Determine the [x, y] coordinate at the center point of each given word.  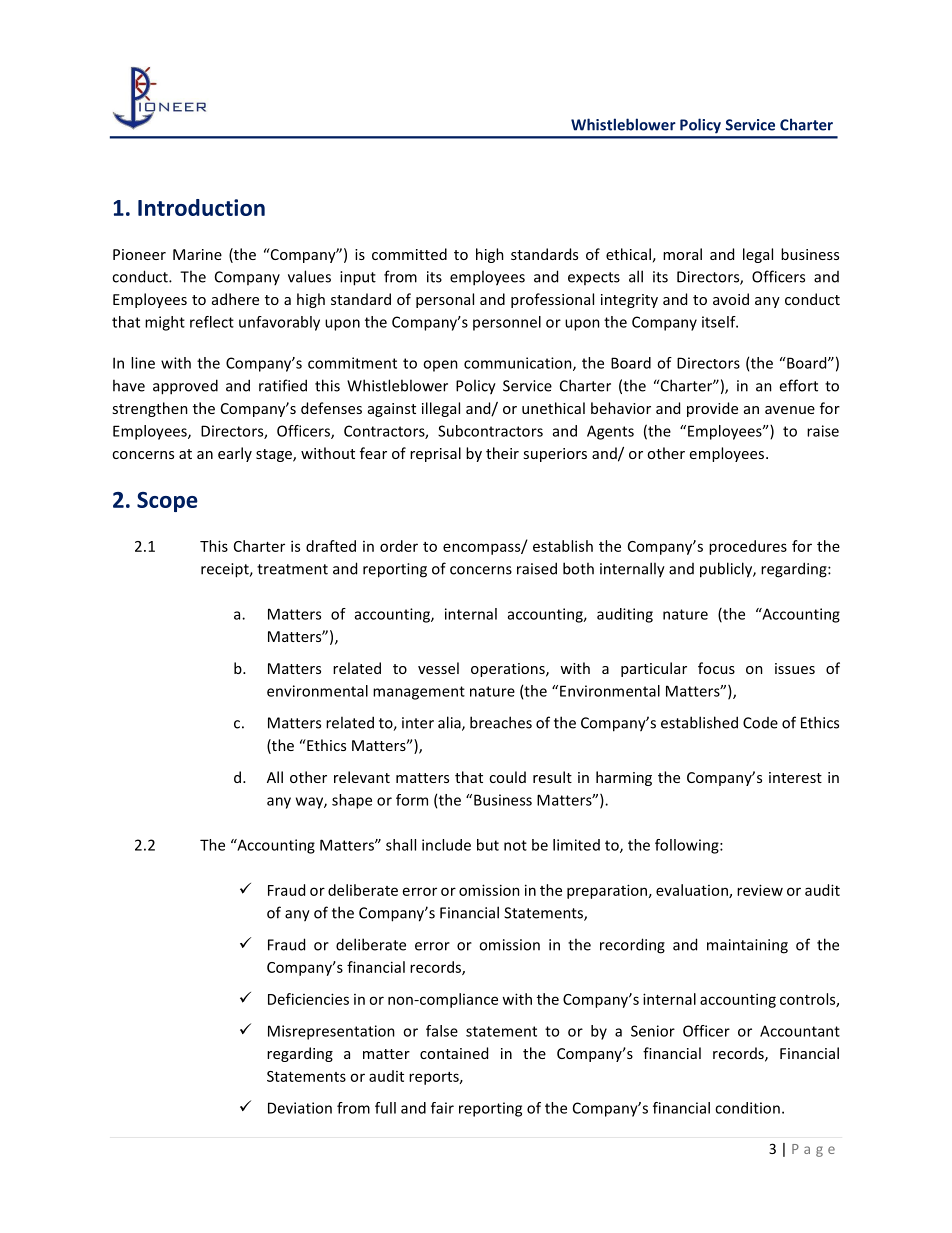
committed [409, 254]
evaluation [693, 891]
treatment [292, 569]
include [446, 845]
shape [352, 801]
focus [716, 668]
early [235, 454]
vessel [438, 668]
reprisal [435, 454]
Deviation [300, 1108]
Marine [197, 254]
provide [712, 409]
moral [682, 254]
